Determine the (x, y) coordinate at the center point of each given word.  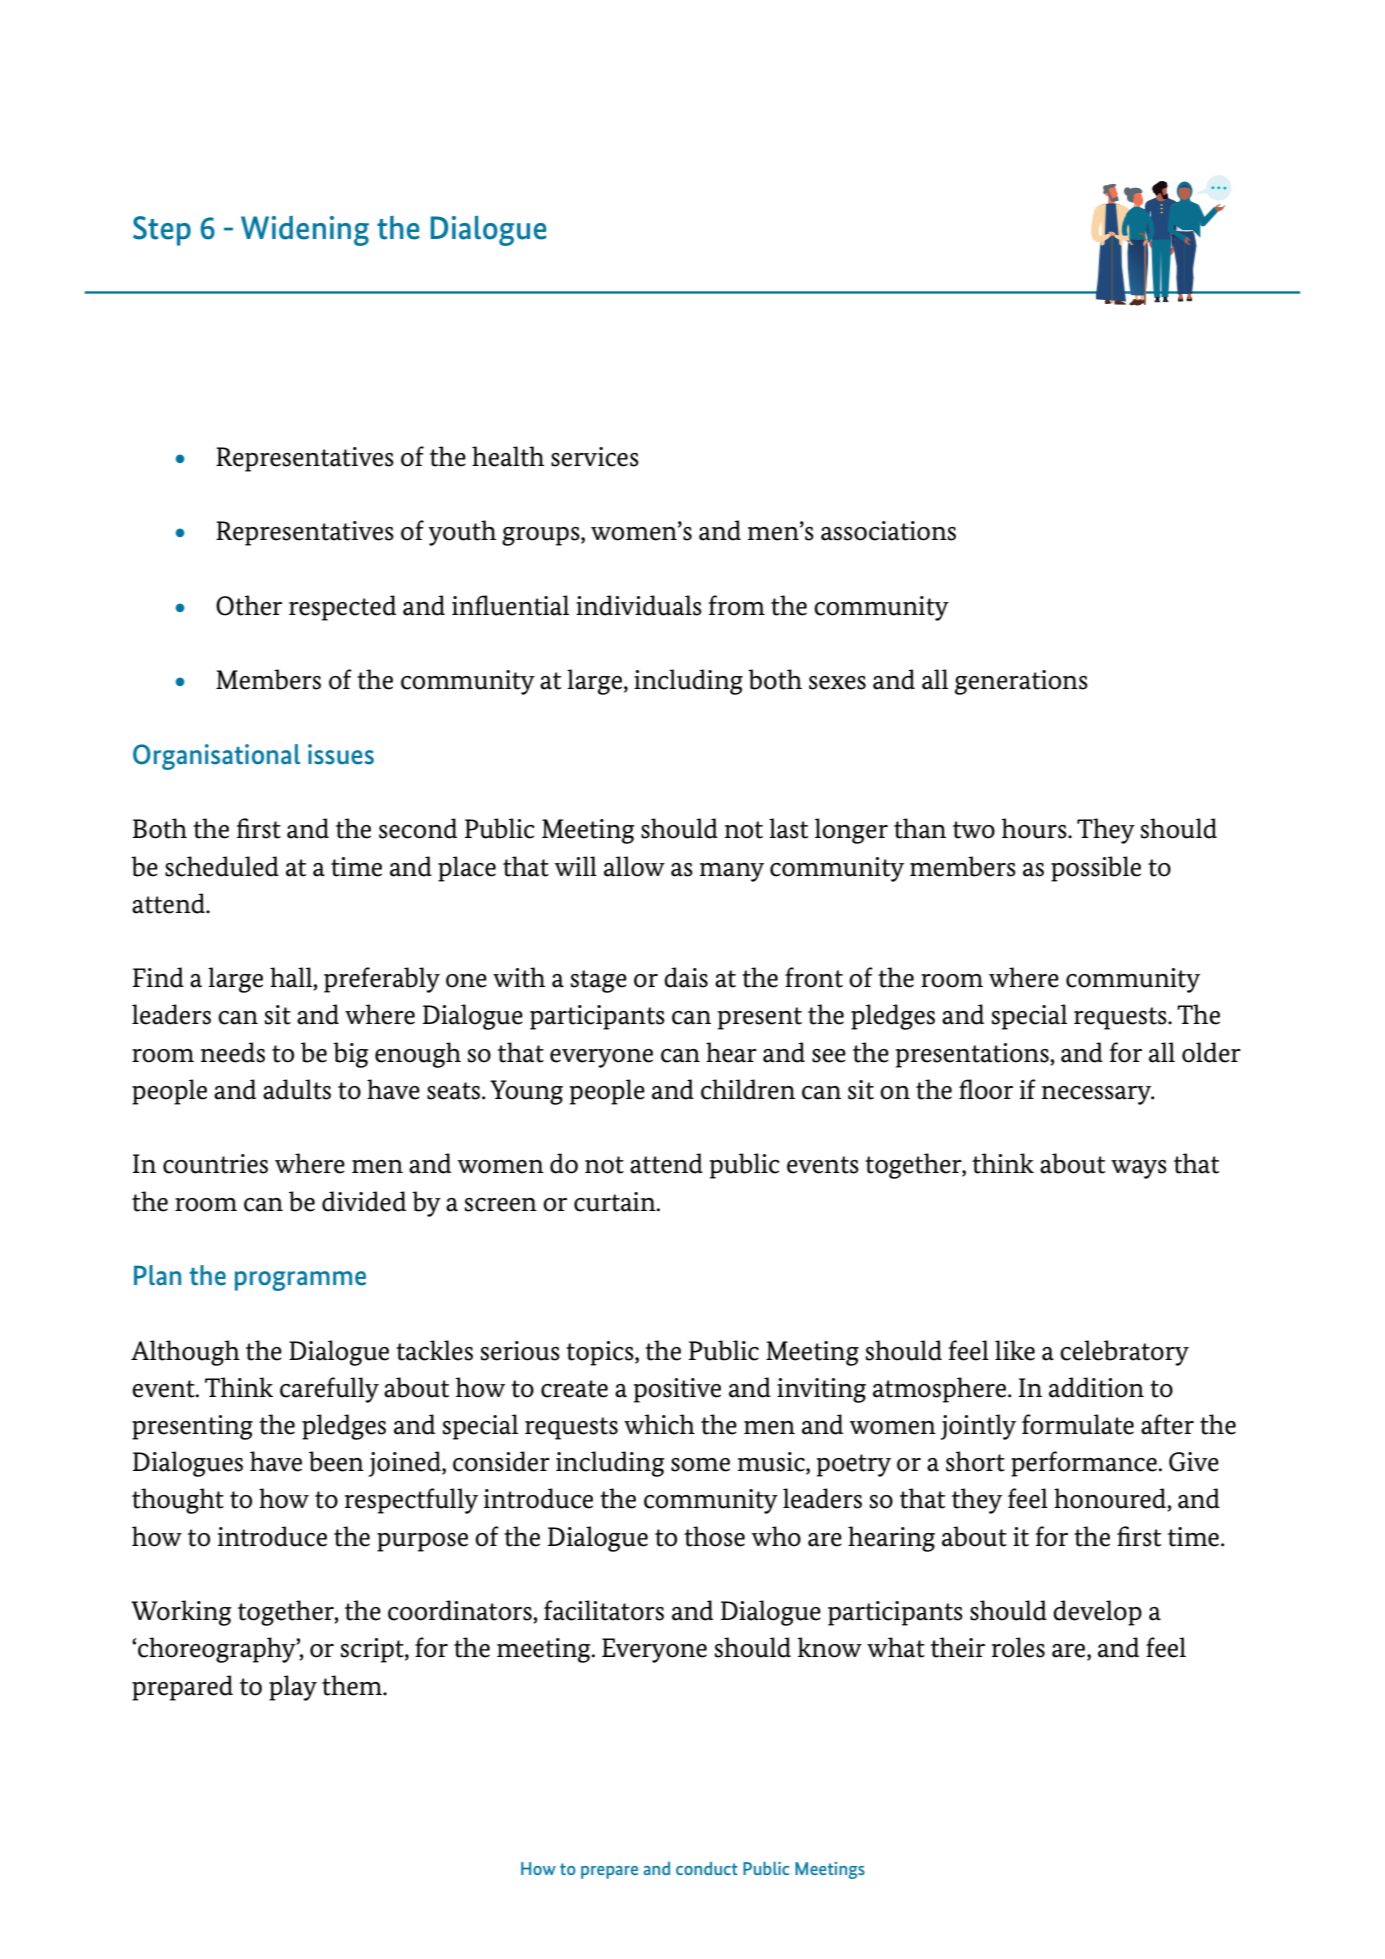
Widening (305, 231)
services (595, 457)
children (748, 1089)
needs (233, 1052)
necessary (1098, 1095)
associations (888, 531)
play (293, 1688)
